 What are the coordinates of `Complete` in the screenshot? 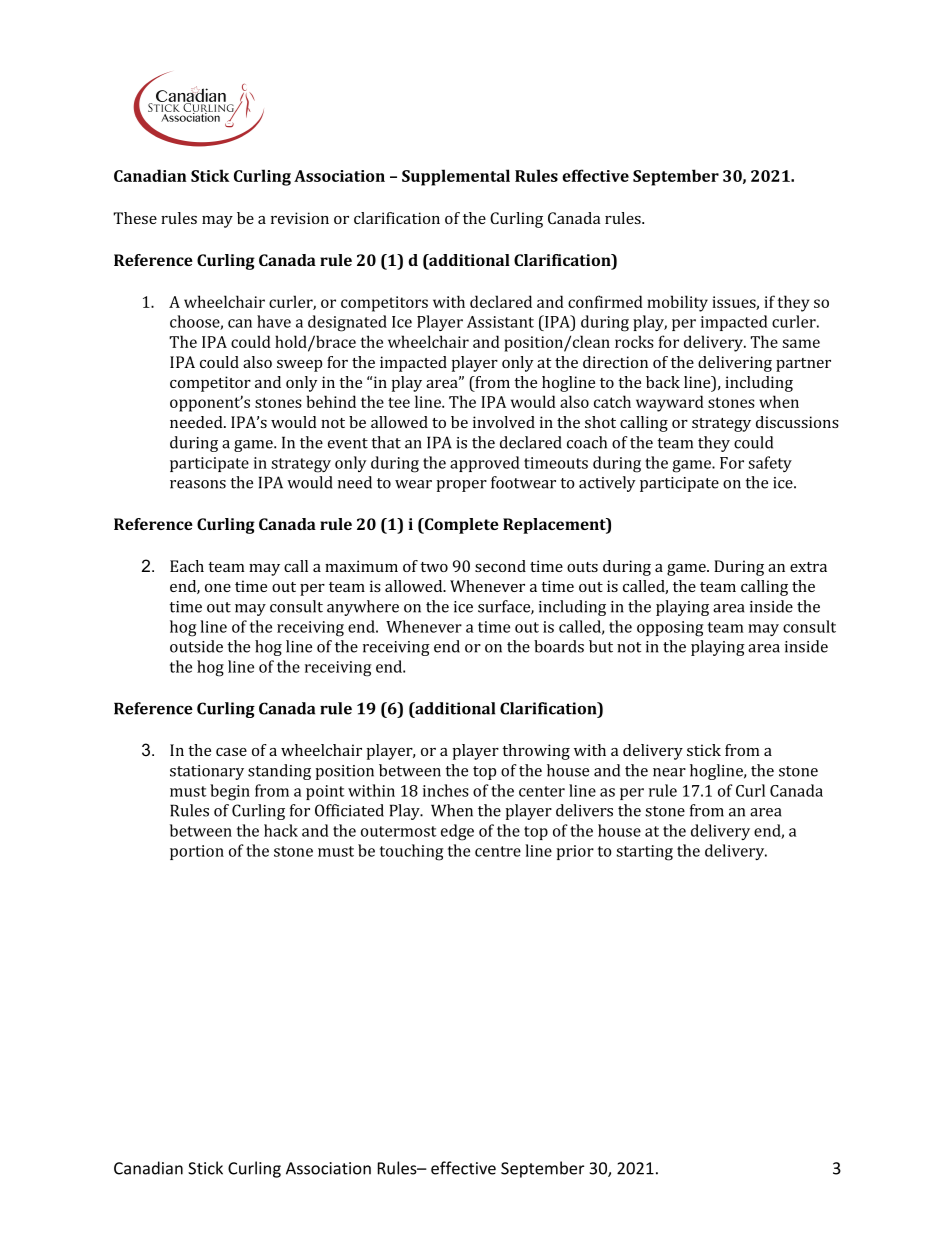 It's located at (461, 526).
